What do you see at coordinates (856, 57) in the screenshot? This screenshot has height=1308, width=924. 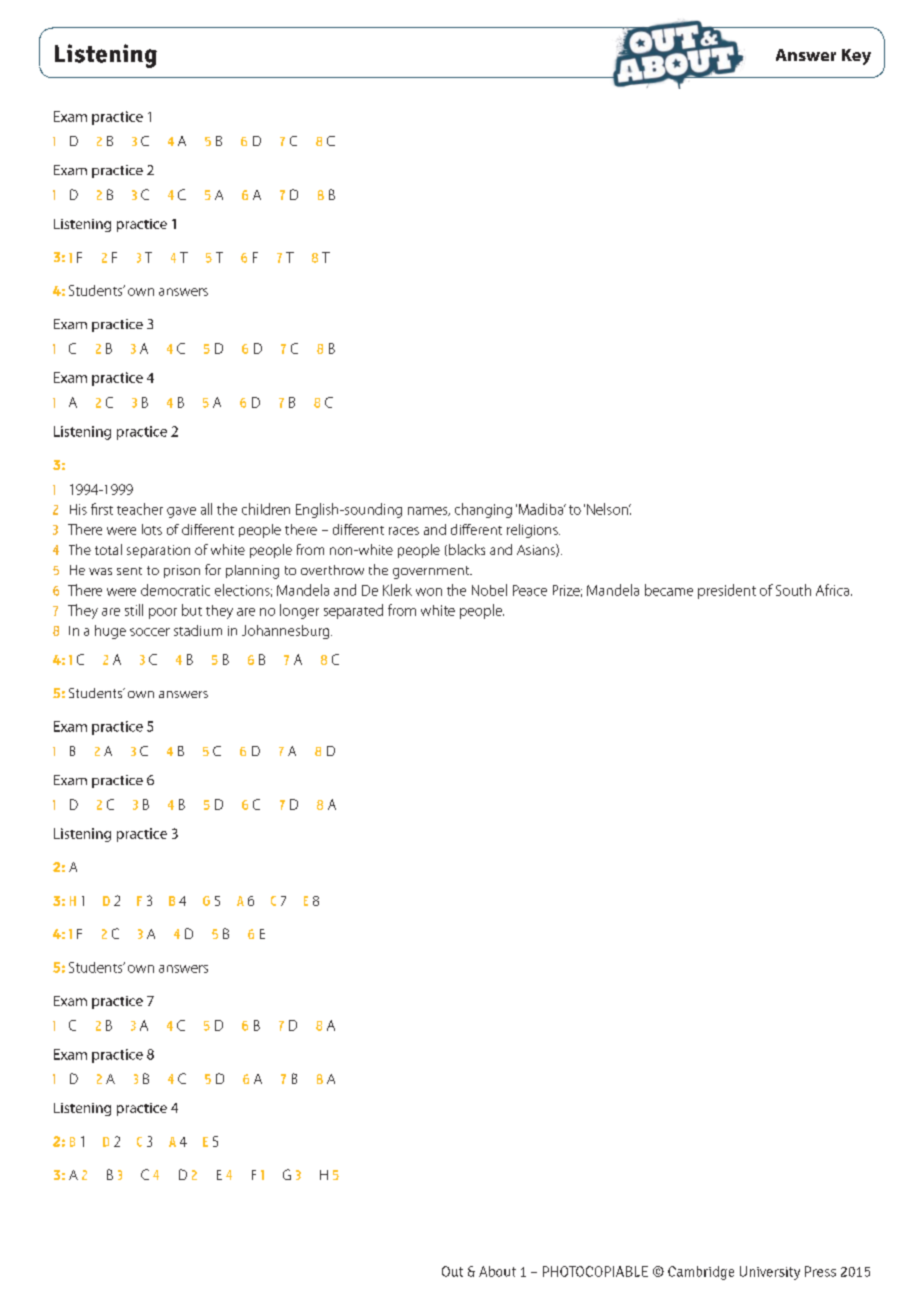 I see `Key` at bounding box center [856, 57].
